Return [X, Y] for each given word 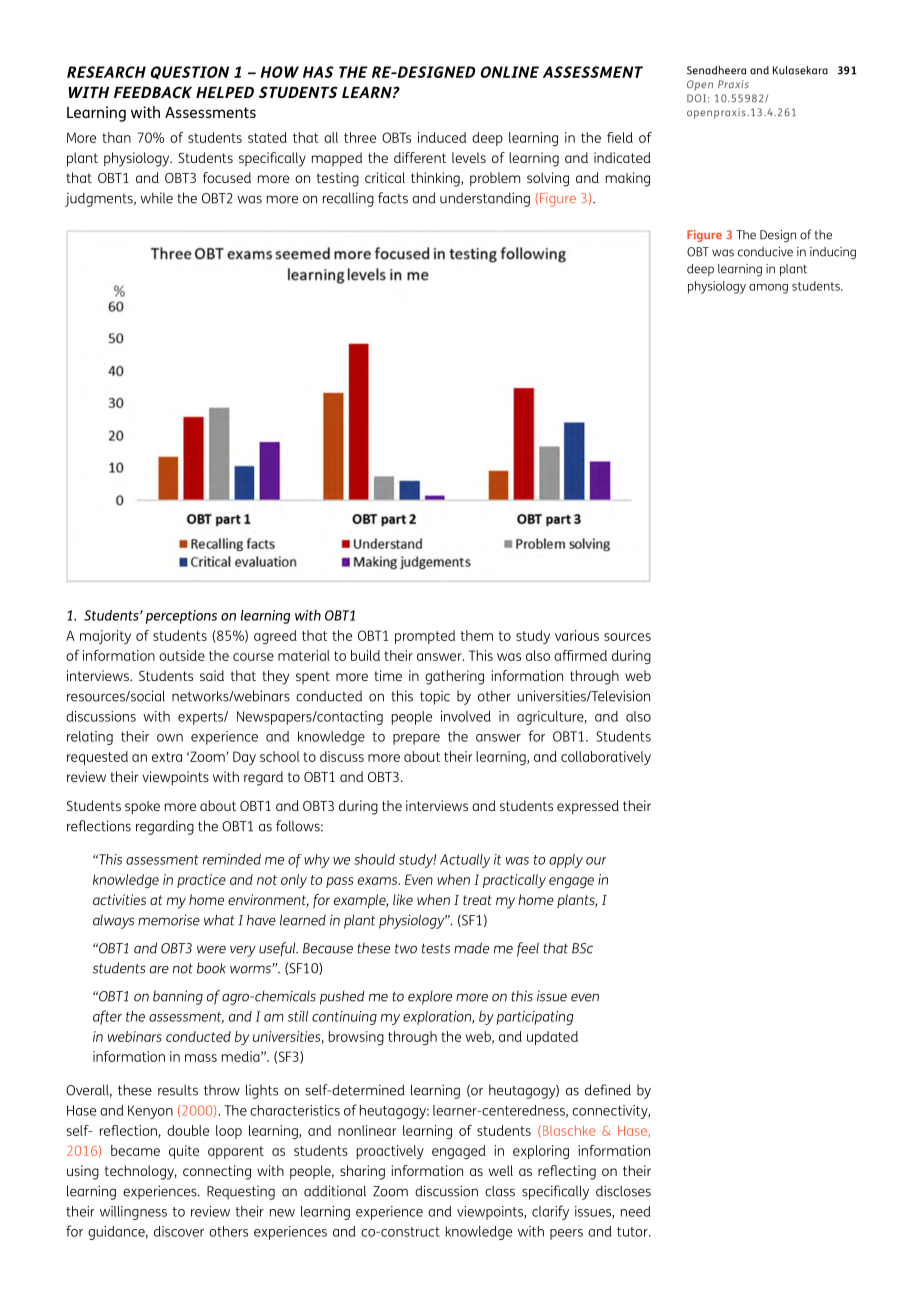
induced [442, 137]
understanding [485, 199]
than [116, 137]
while [156, 198]
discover [179, 1231]
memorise [169, 920]
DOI [696, 98]
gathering [454, 677]
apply [566, 861]
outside [182, 655]
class [500, 1191]
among [768, 289]
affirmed [580, 655]
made [471, 948]
